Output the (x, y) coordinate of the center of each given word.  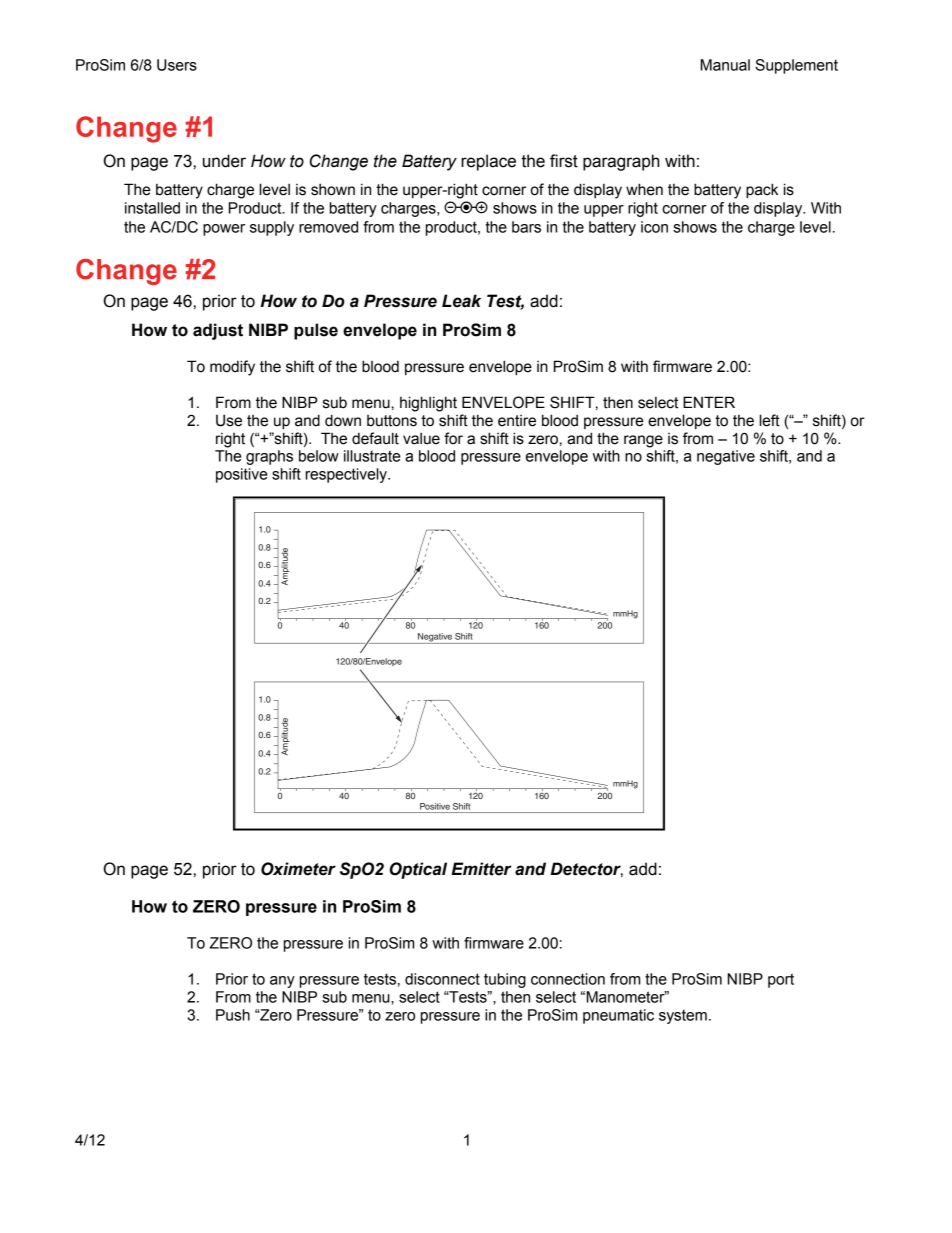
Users (177, 65)
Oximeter (298, 869)
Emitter (481, 869)
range (643, 441)
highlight (428, 404)
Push (233, 1015)
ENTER (709, 402)
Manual (725, 65)
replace (488, 162)
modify (232, 368)
